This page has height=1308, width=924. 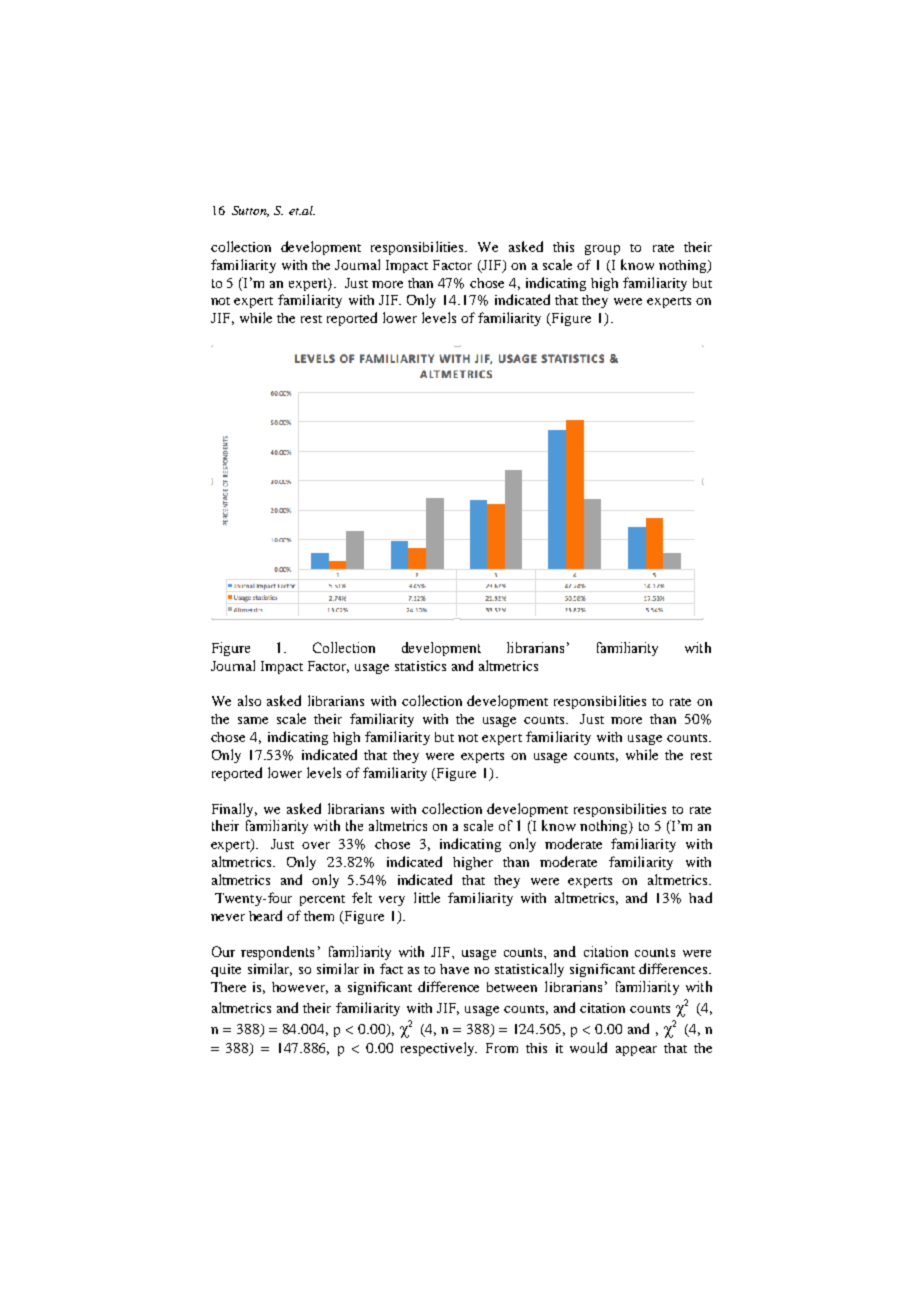 What do you see at coordinates (253, 720) in the page?
I see `same` at bounding box center [253, 720].
